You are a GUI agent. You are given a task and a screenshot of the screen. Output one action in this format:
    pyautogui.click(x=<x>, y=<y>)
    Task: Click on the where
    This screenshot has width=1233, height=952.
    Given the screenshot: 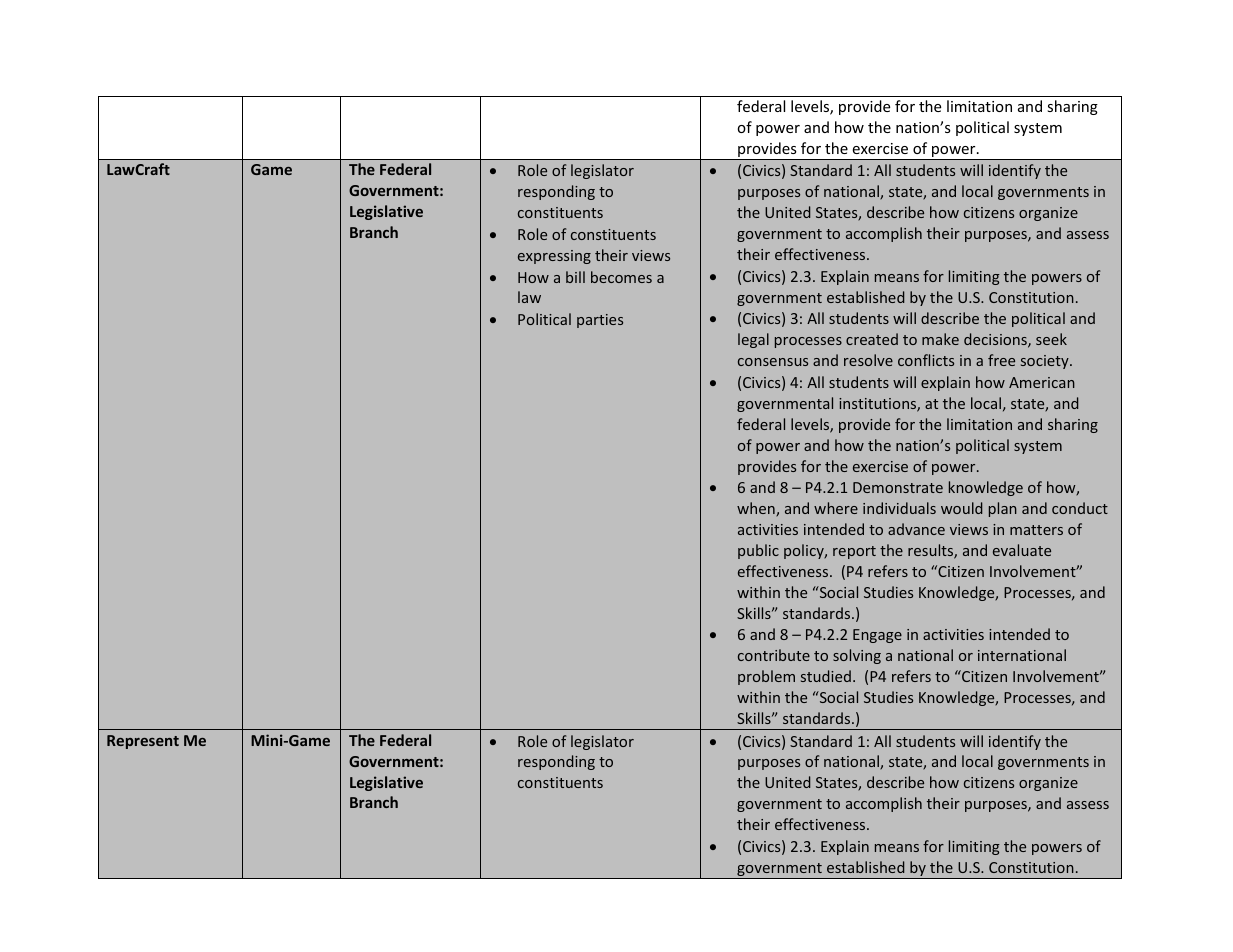 What is the action you would take?
    pyautogui.click(x=836, y=508)
